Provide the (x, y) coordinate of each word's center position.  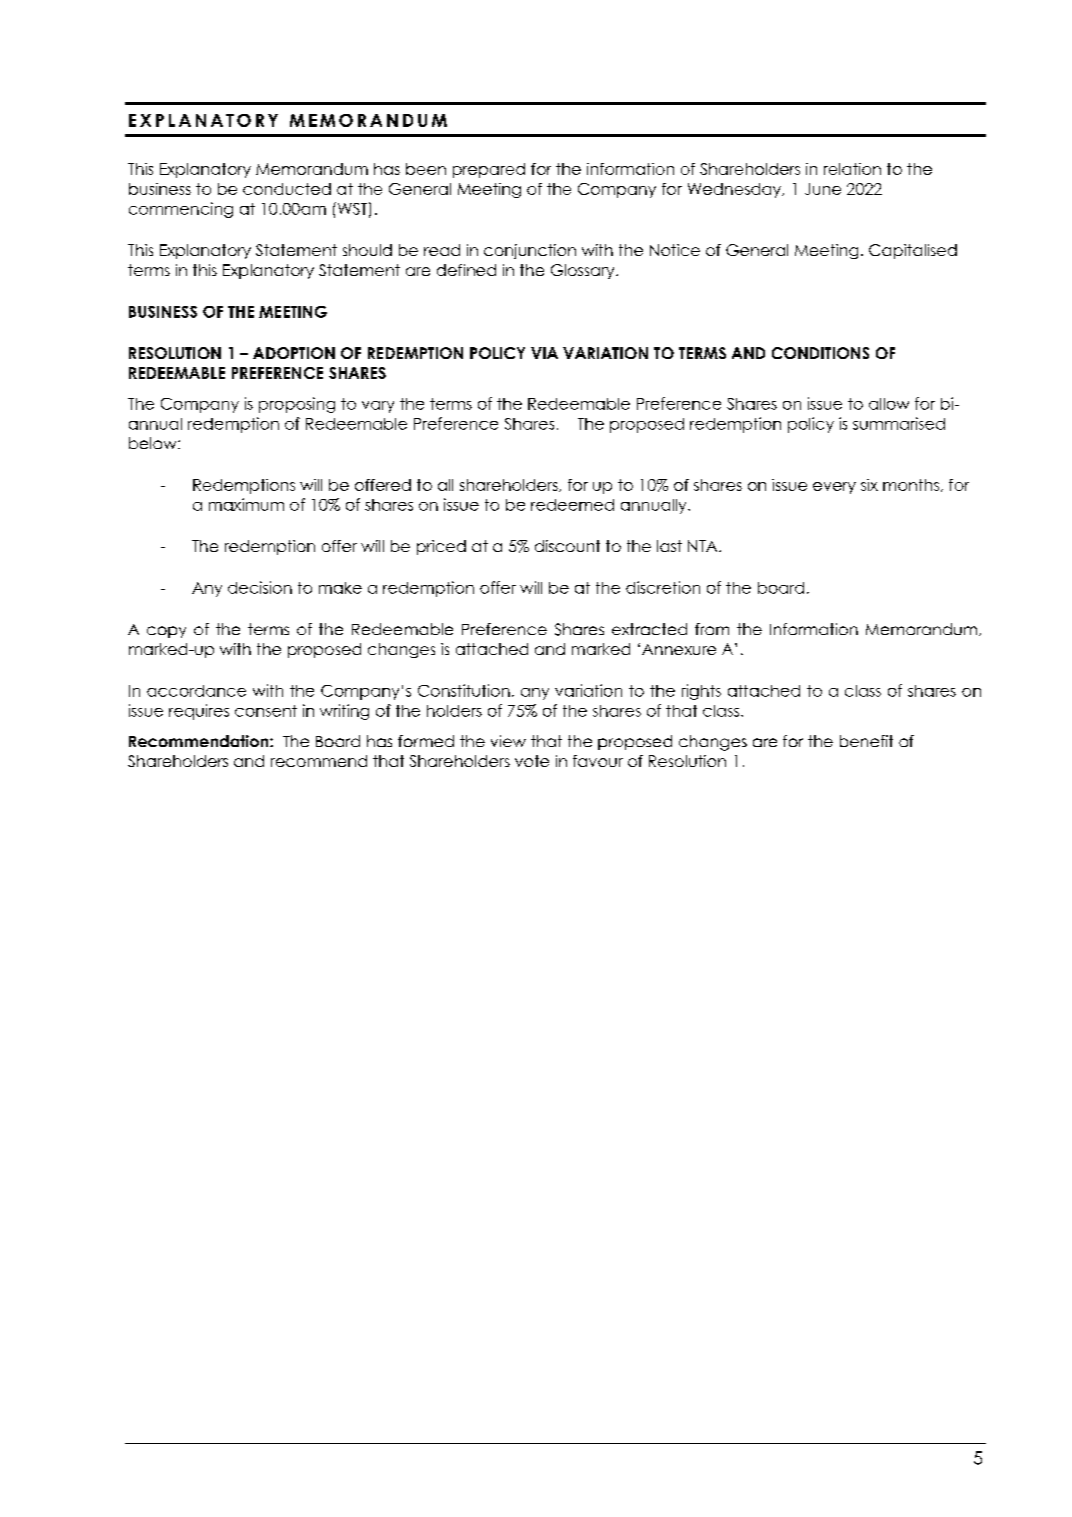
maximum (246, 504)
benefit (866, 741)
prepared (489, 170)
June (823, 189)
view (508, 741)
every (834, 488)
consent (266, 711)
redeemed (572, 505)
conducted (287, 189)
